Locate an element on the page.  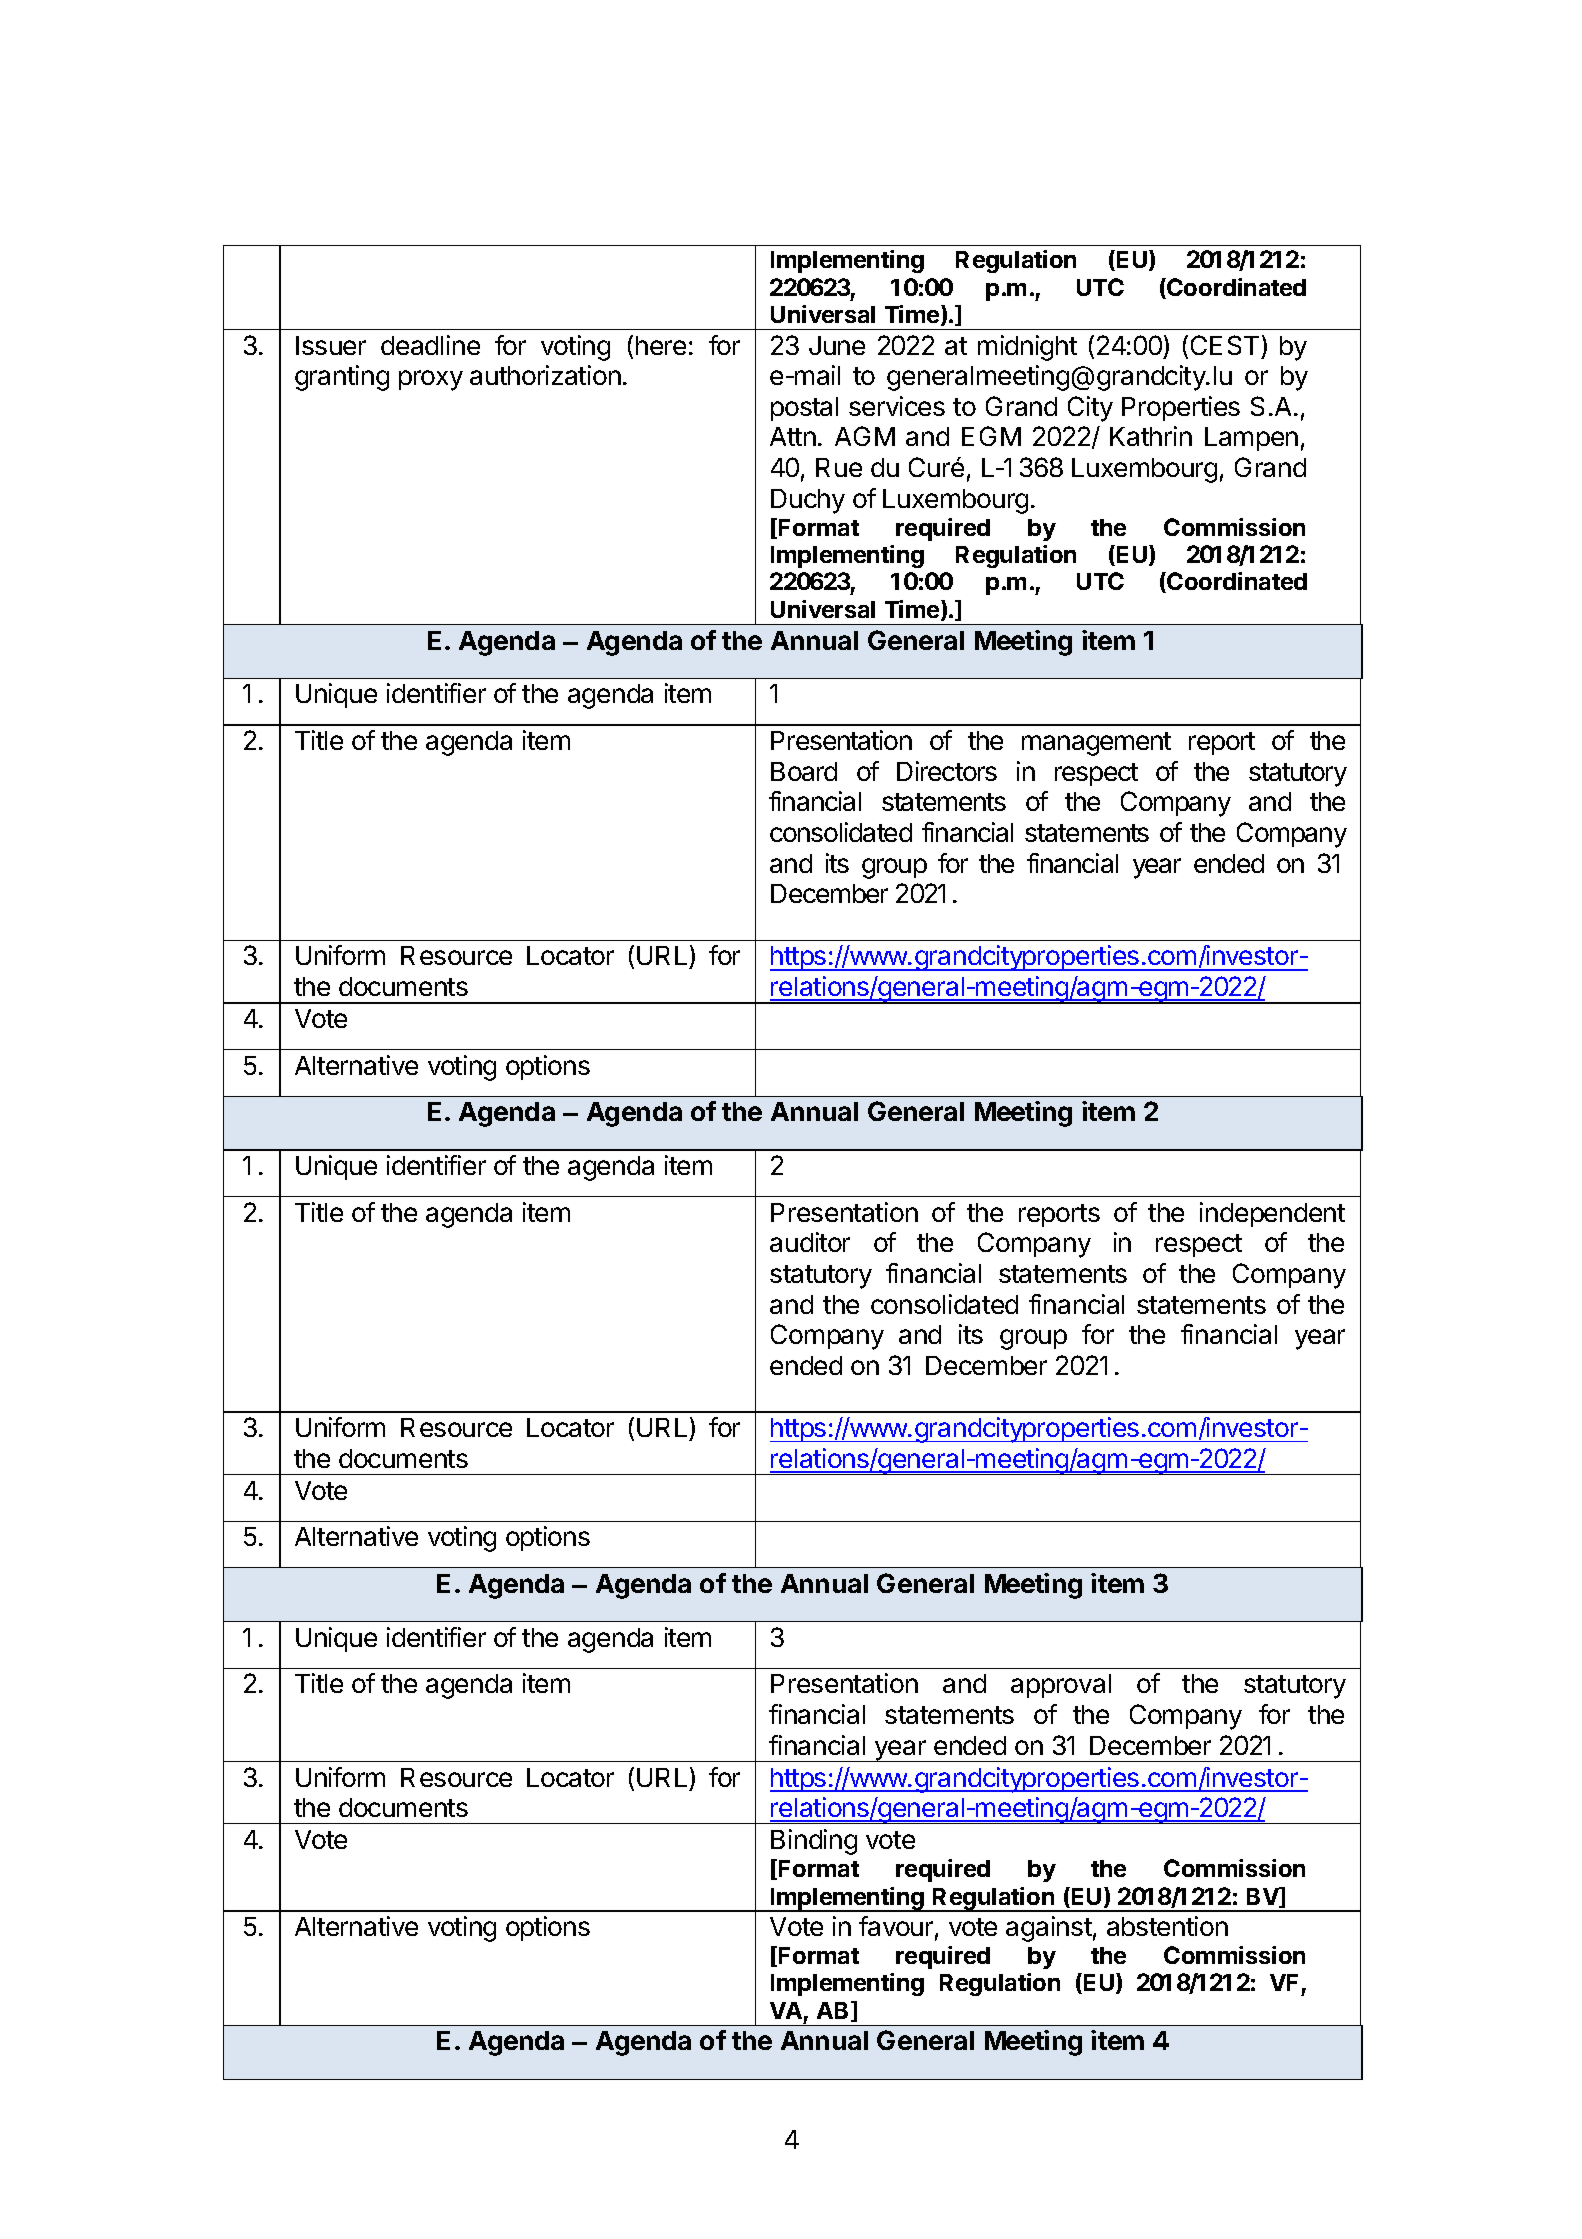
Board is located at coordinates (804, 771).
